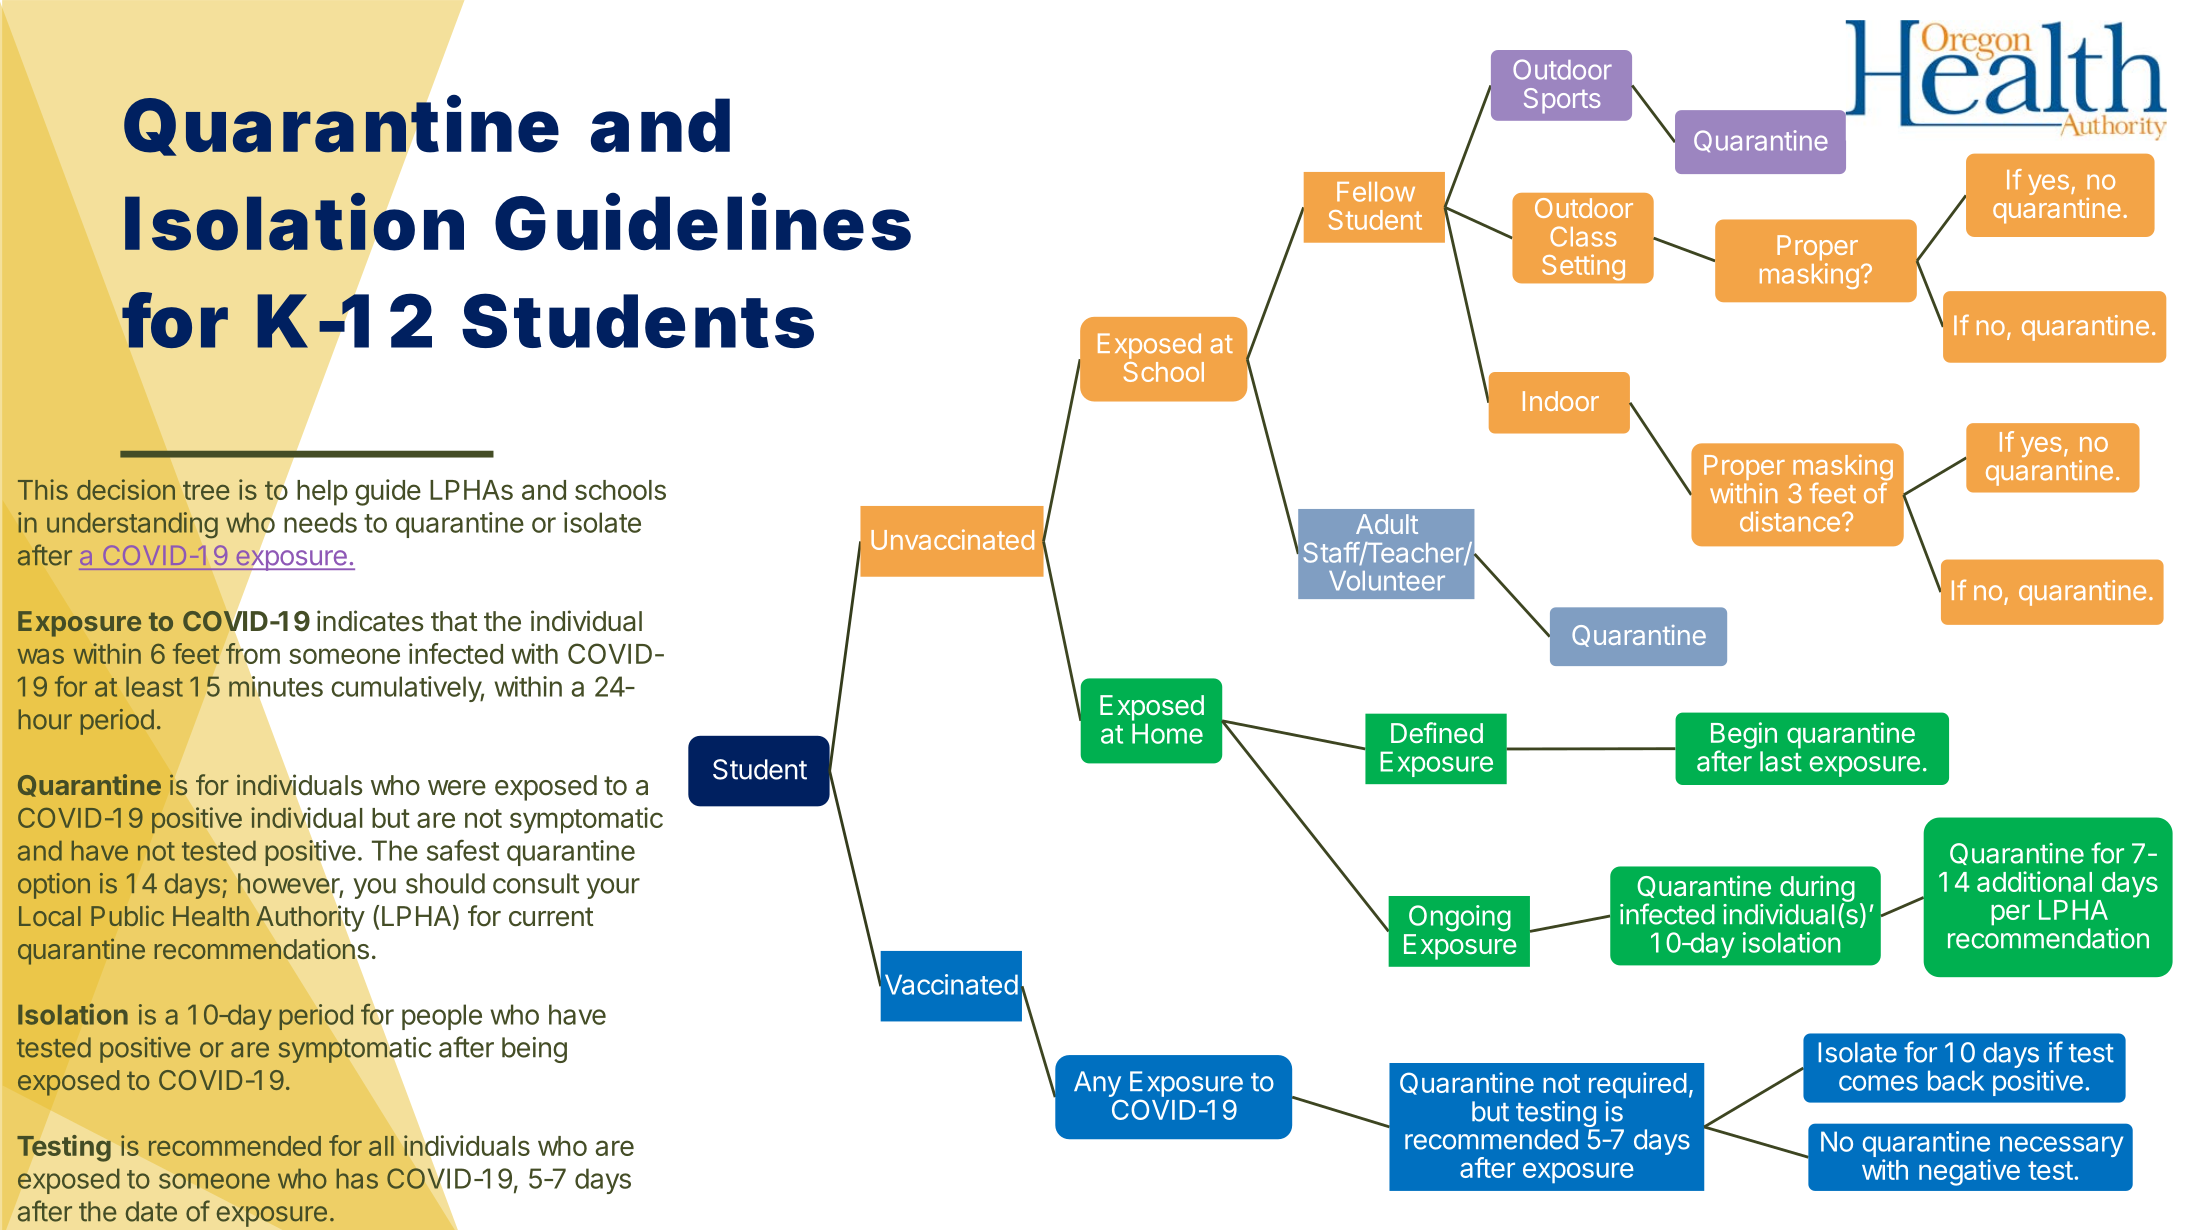  I want to click on Fellow, so click(1376, 192).
